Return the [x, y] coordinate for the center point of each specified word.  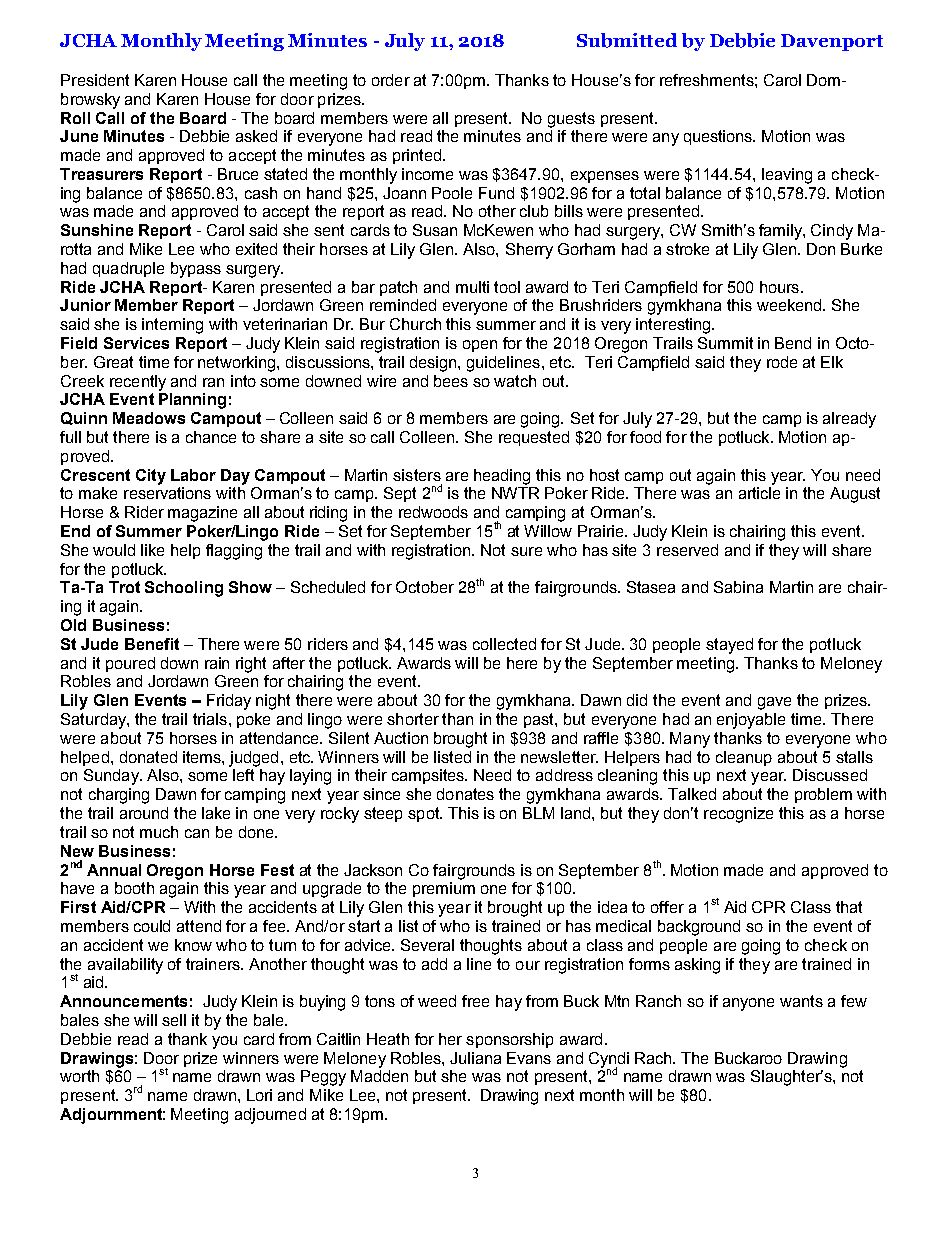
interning [172, 326]
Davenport [832, 42]
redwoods [433, 512]
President [95, 80]
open [480, 346]
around [144, 813]
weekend [789, 305]
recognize [738, 815]
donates [465, 794]
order [391, 80]
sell [174, 1020]
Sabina [738, 587]
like [152, 550]
